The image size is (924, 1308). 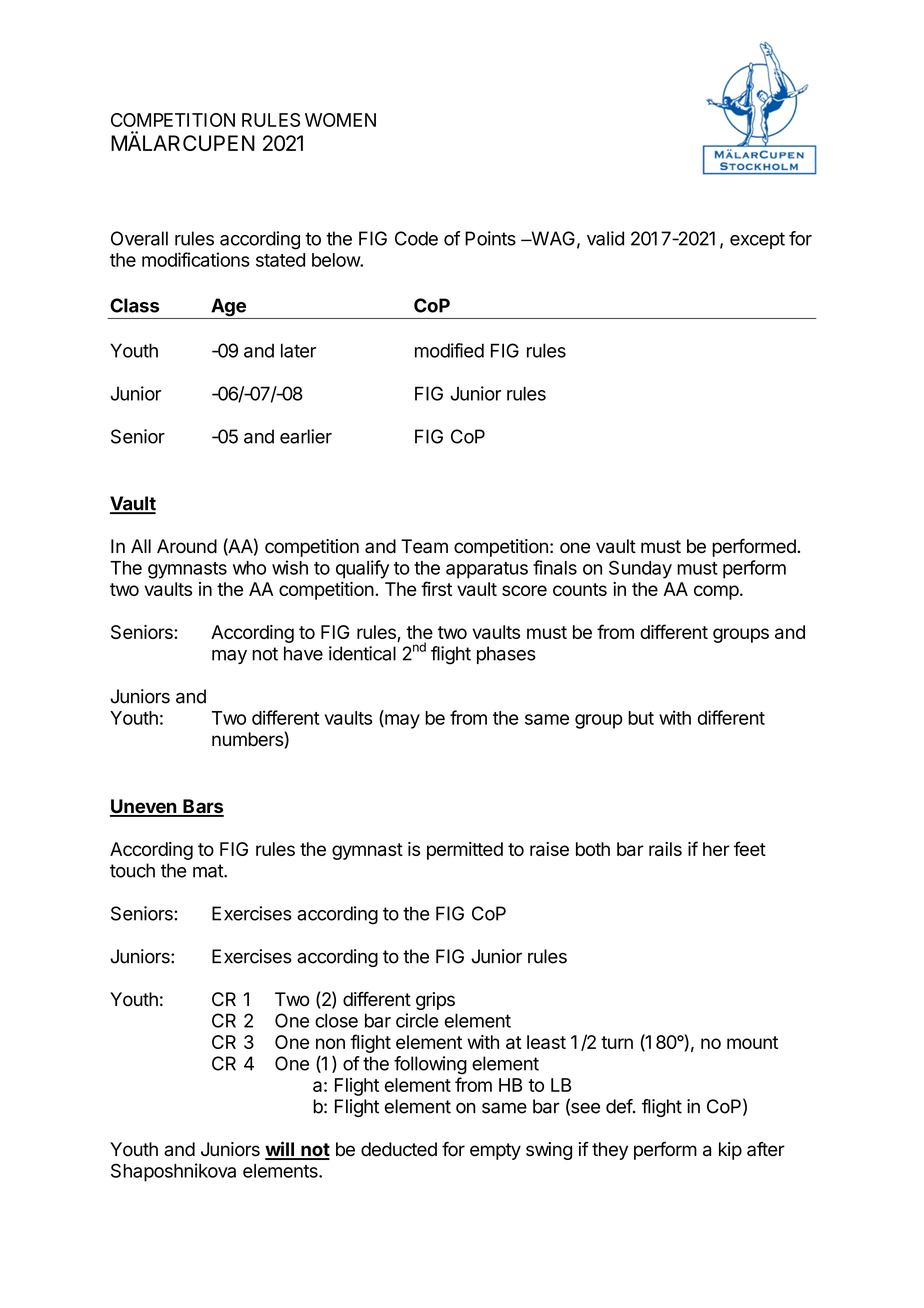 What do you see at coordinates (757, 240) in the screenshot?
I see `except` at bounding box center [757, 240].
